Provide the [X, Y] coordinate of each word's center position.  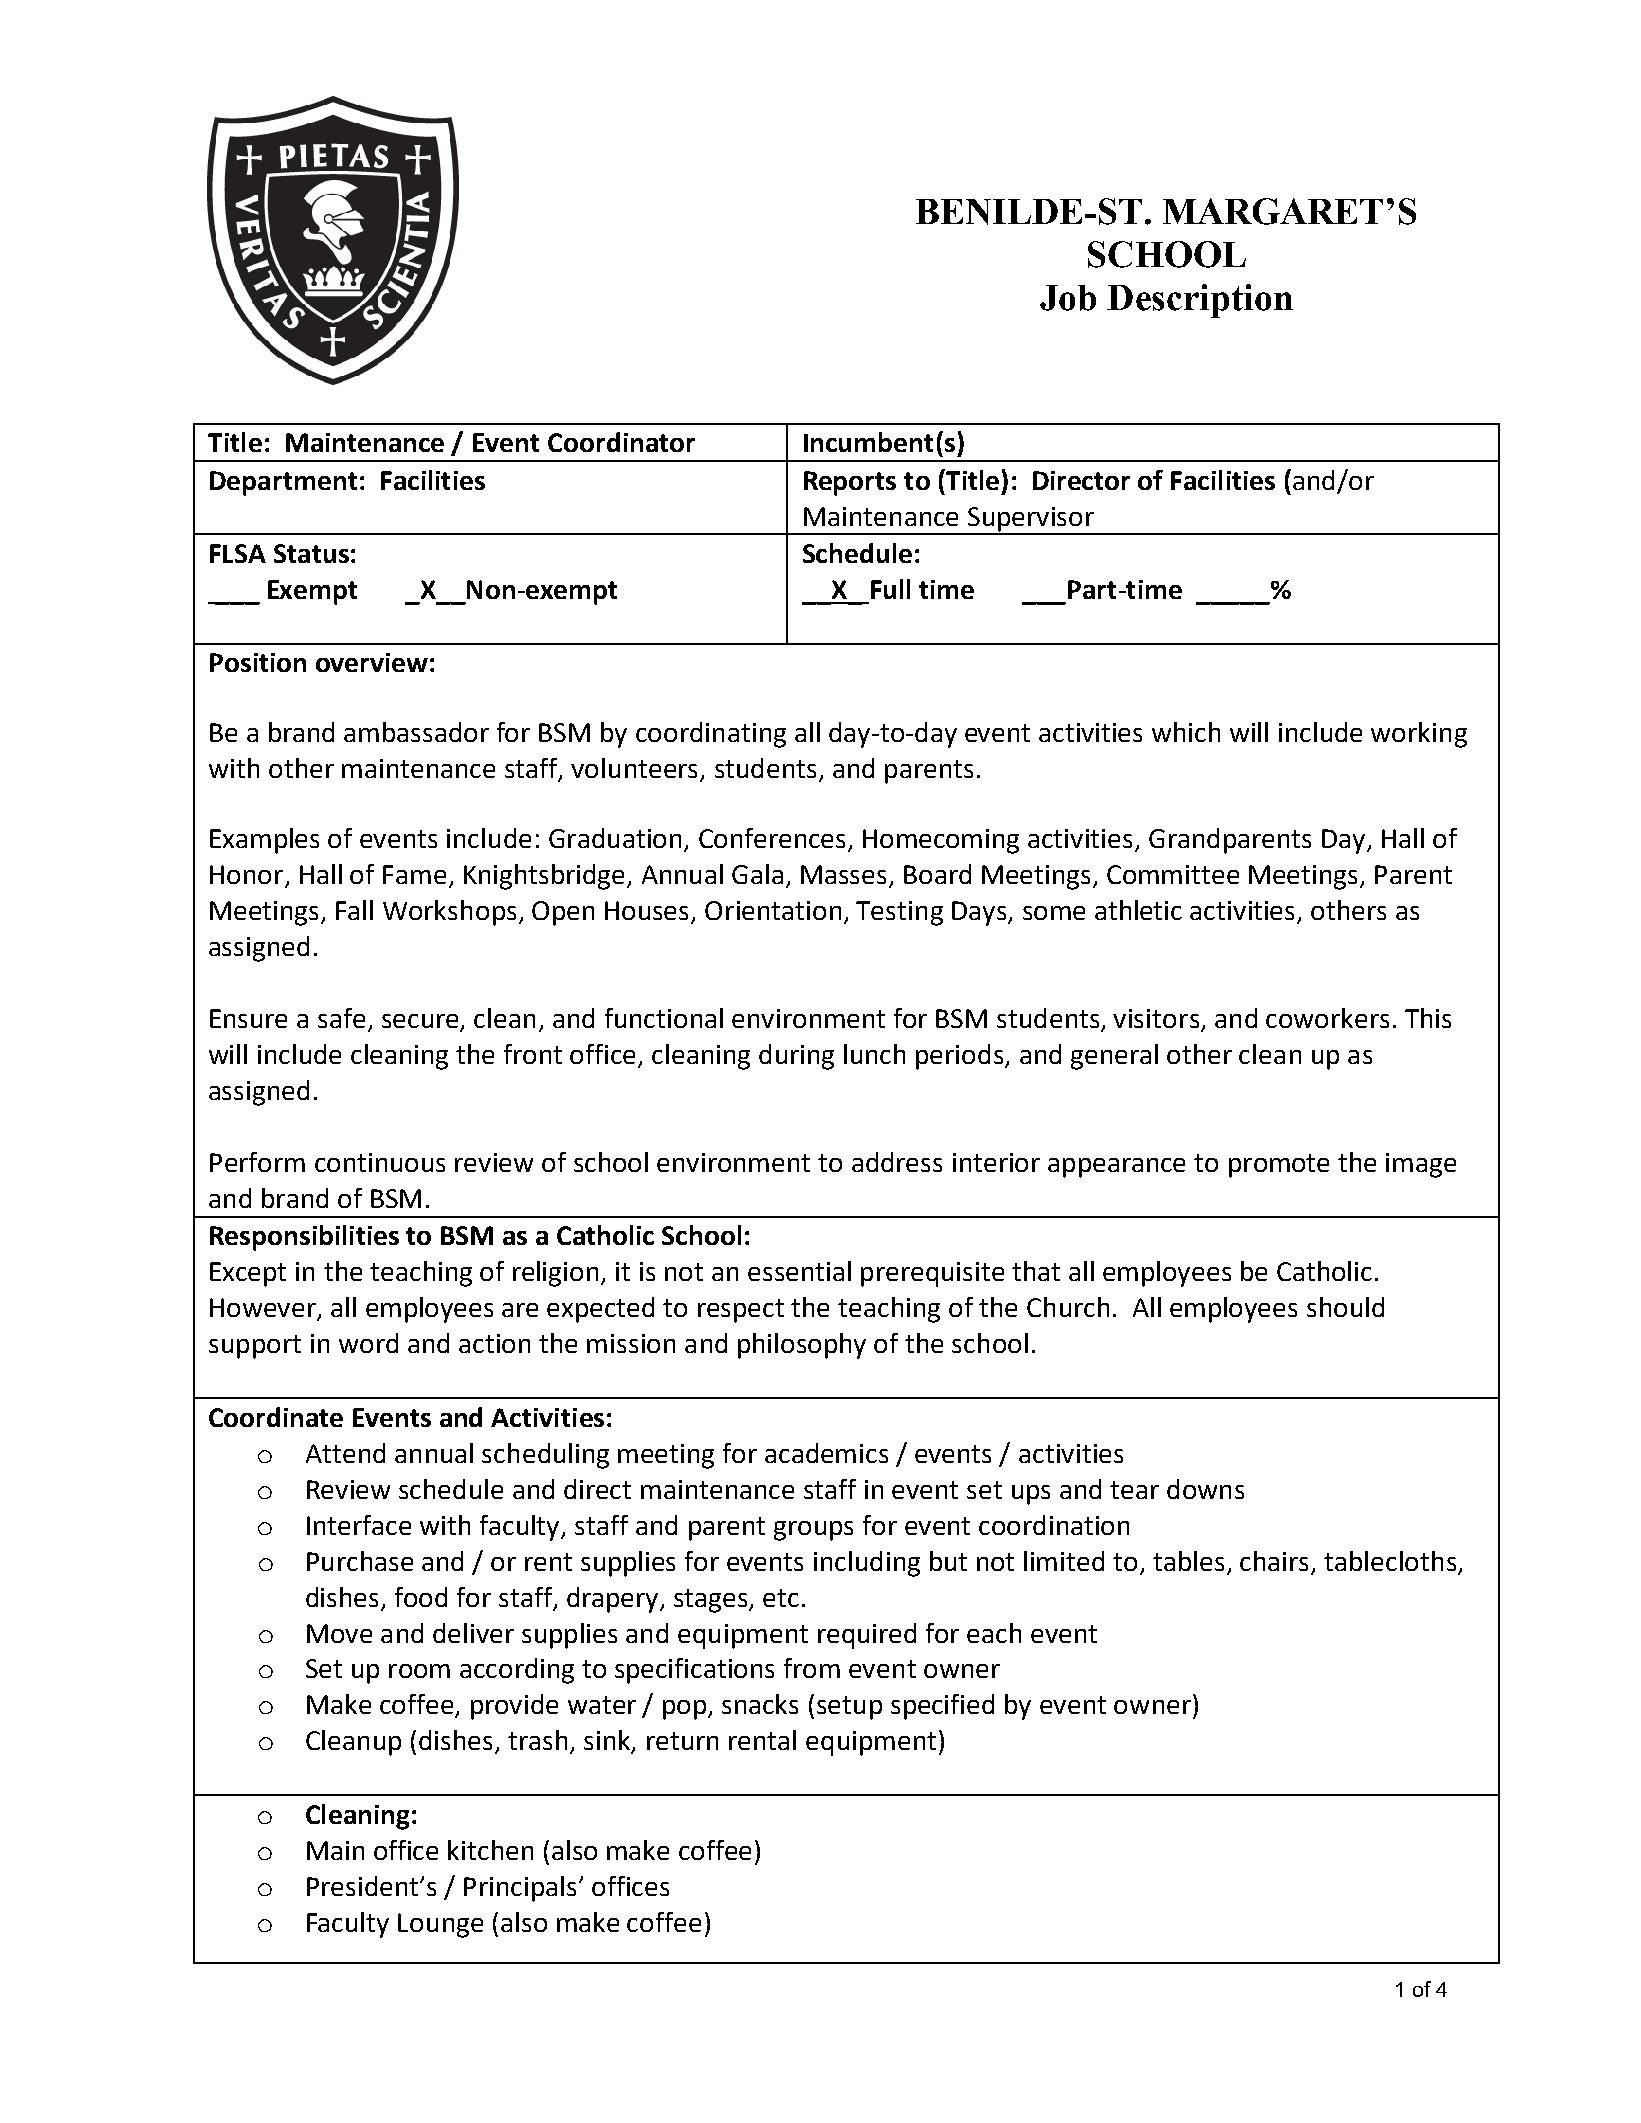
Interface [359, 1525]
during [796, 1057]
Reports [850, 483]
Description [1200, 301]
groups [813, 1531]
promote [1279, 1166]
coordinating [711, 735]
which [1186, 732]
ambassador [416, 732]
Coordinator [621, 442]
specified [942, 1707]
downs [1205, 1489]
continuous [380, 1162]
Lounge [440, 1925]
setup [849, 1708]
